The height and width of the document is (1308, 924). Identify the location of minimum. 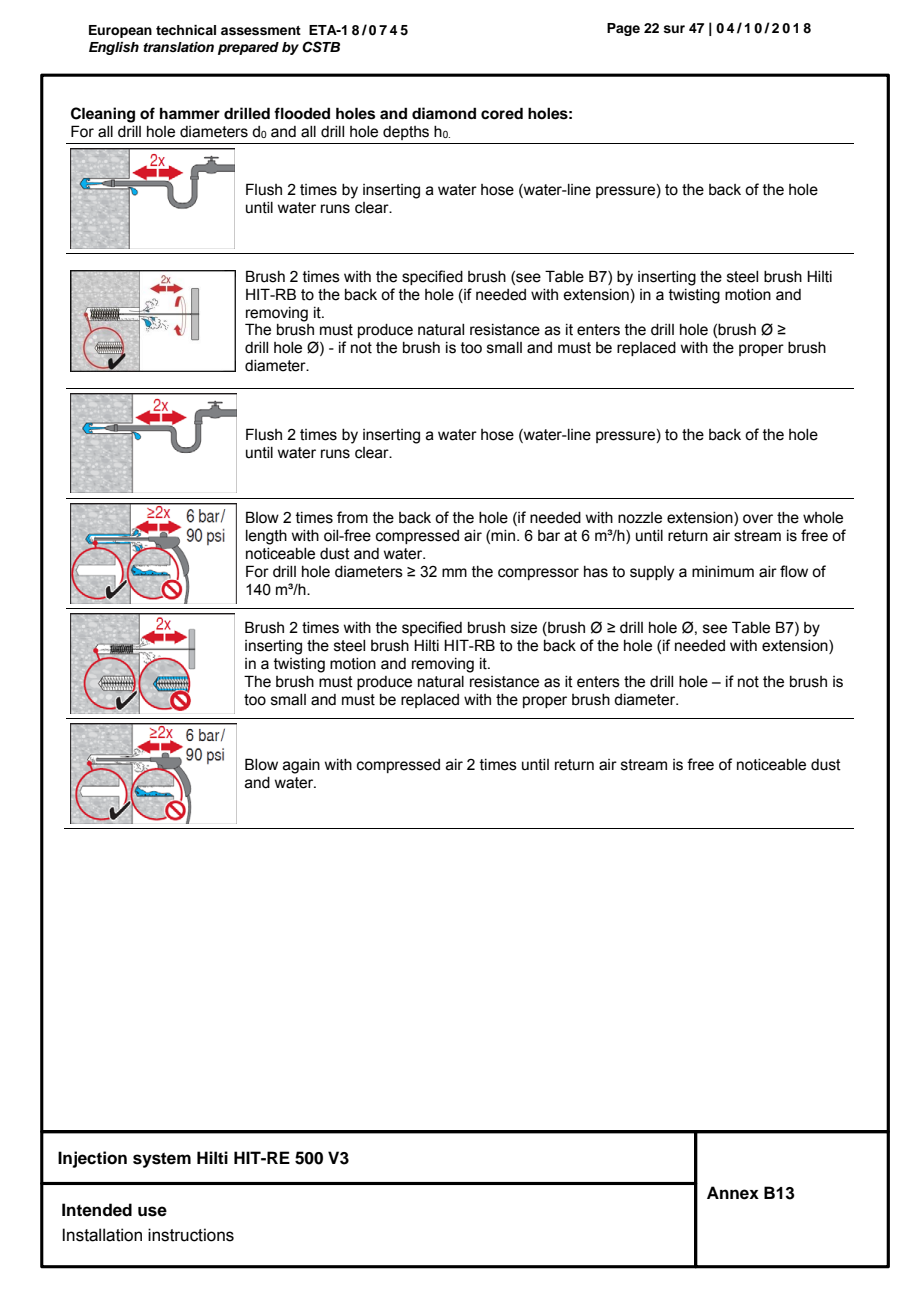
(723, 572).
